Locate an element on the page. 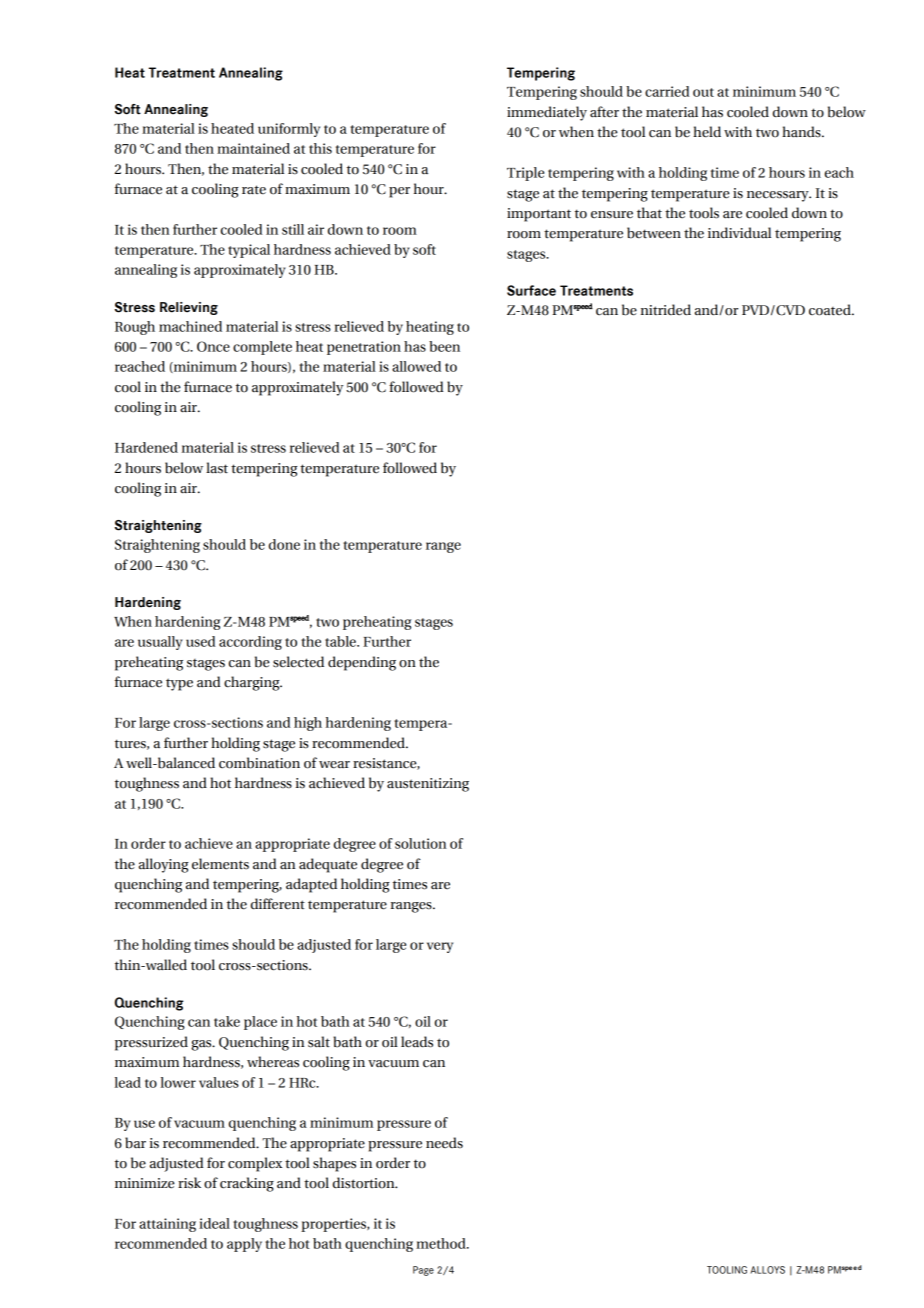 The height and width of the document is (1308, 924). charging is located at coordinates (253, 683).
